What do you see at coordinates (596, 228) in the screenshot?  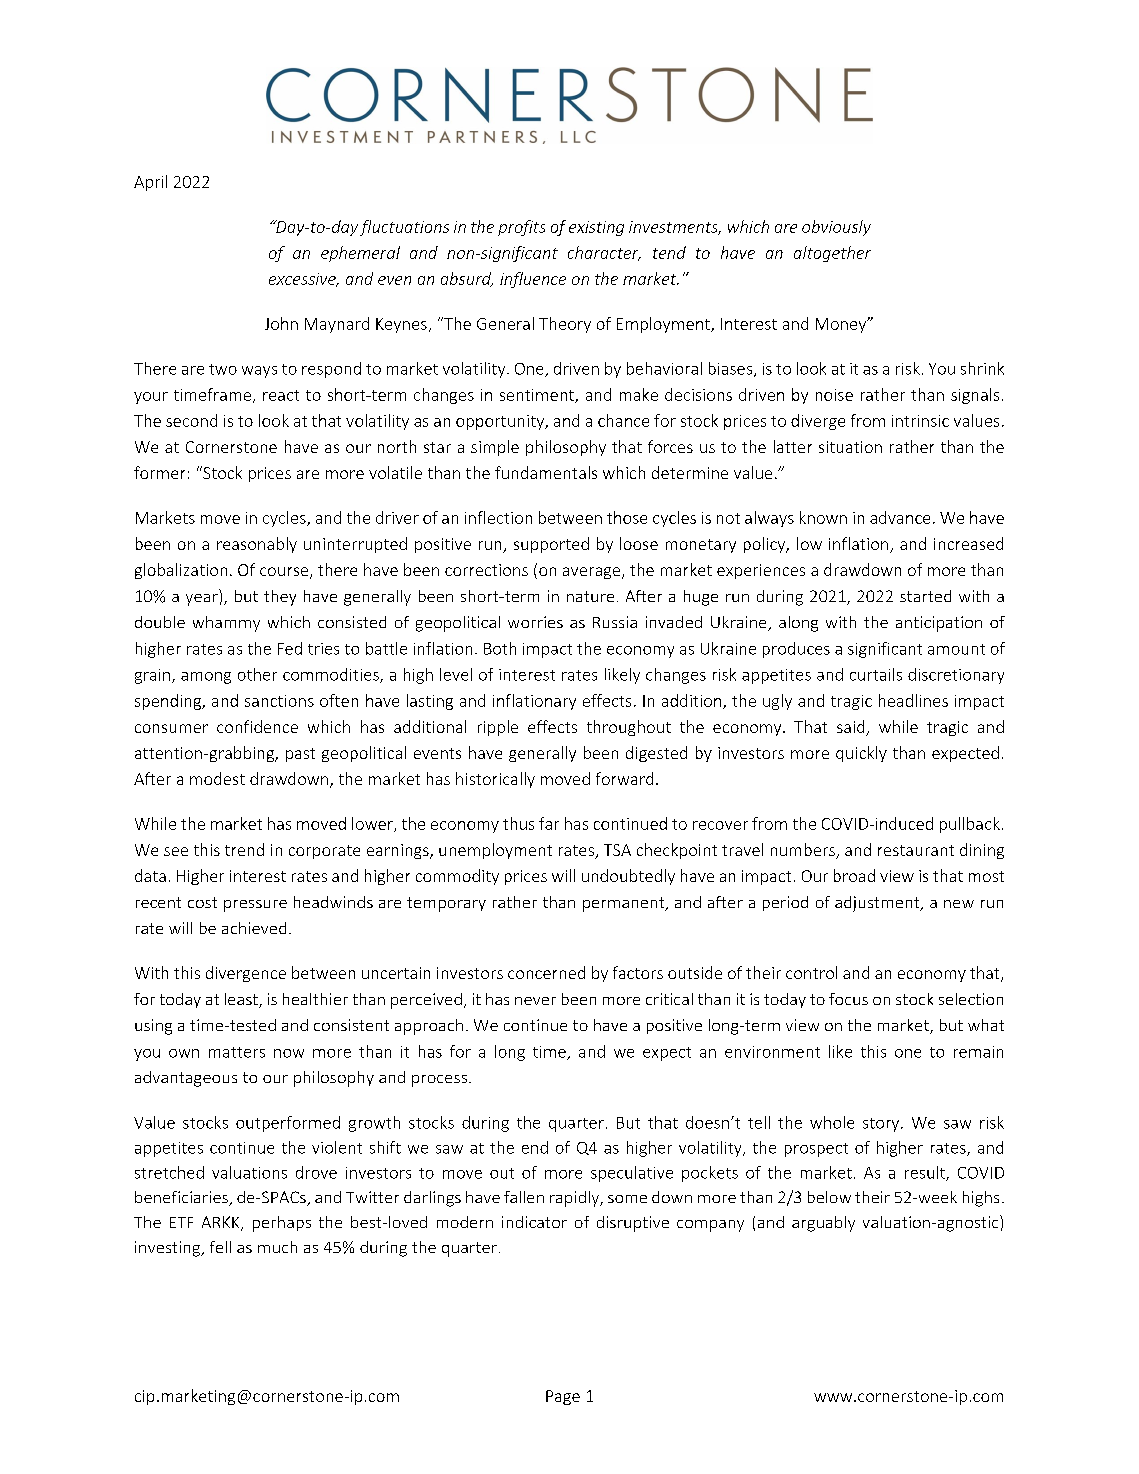 I see `existing` at bounding box center [596, 228].
